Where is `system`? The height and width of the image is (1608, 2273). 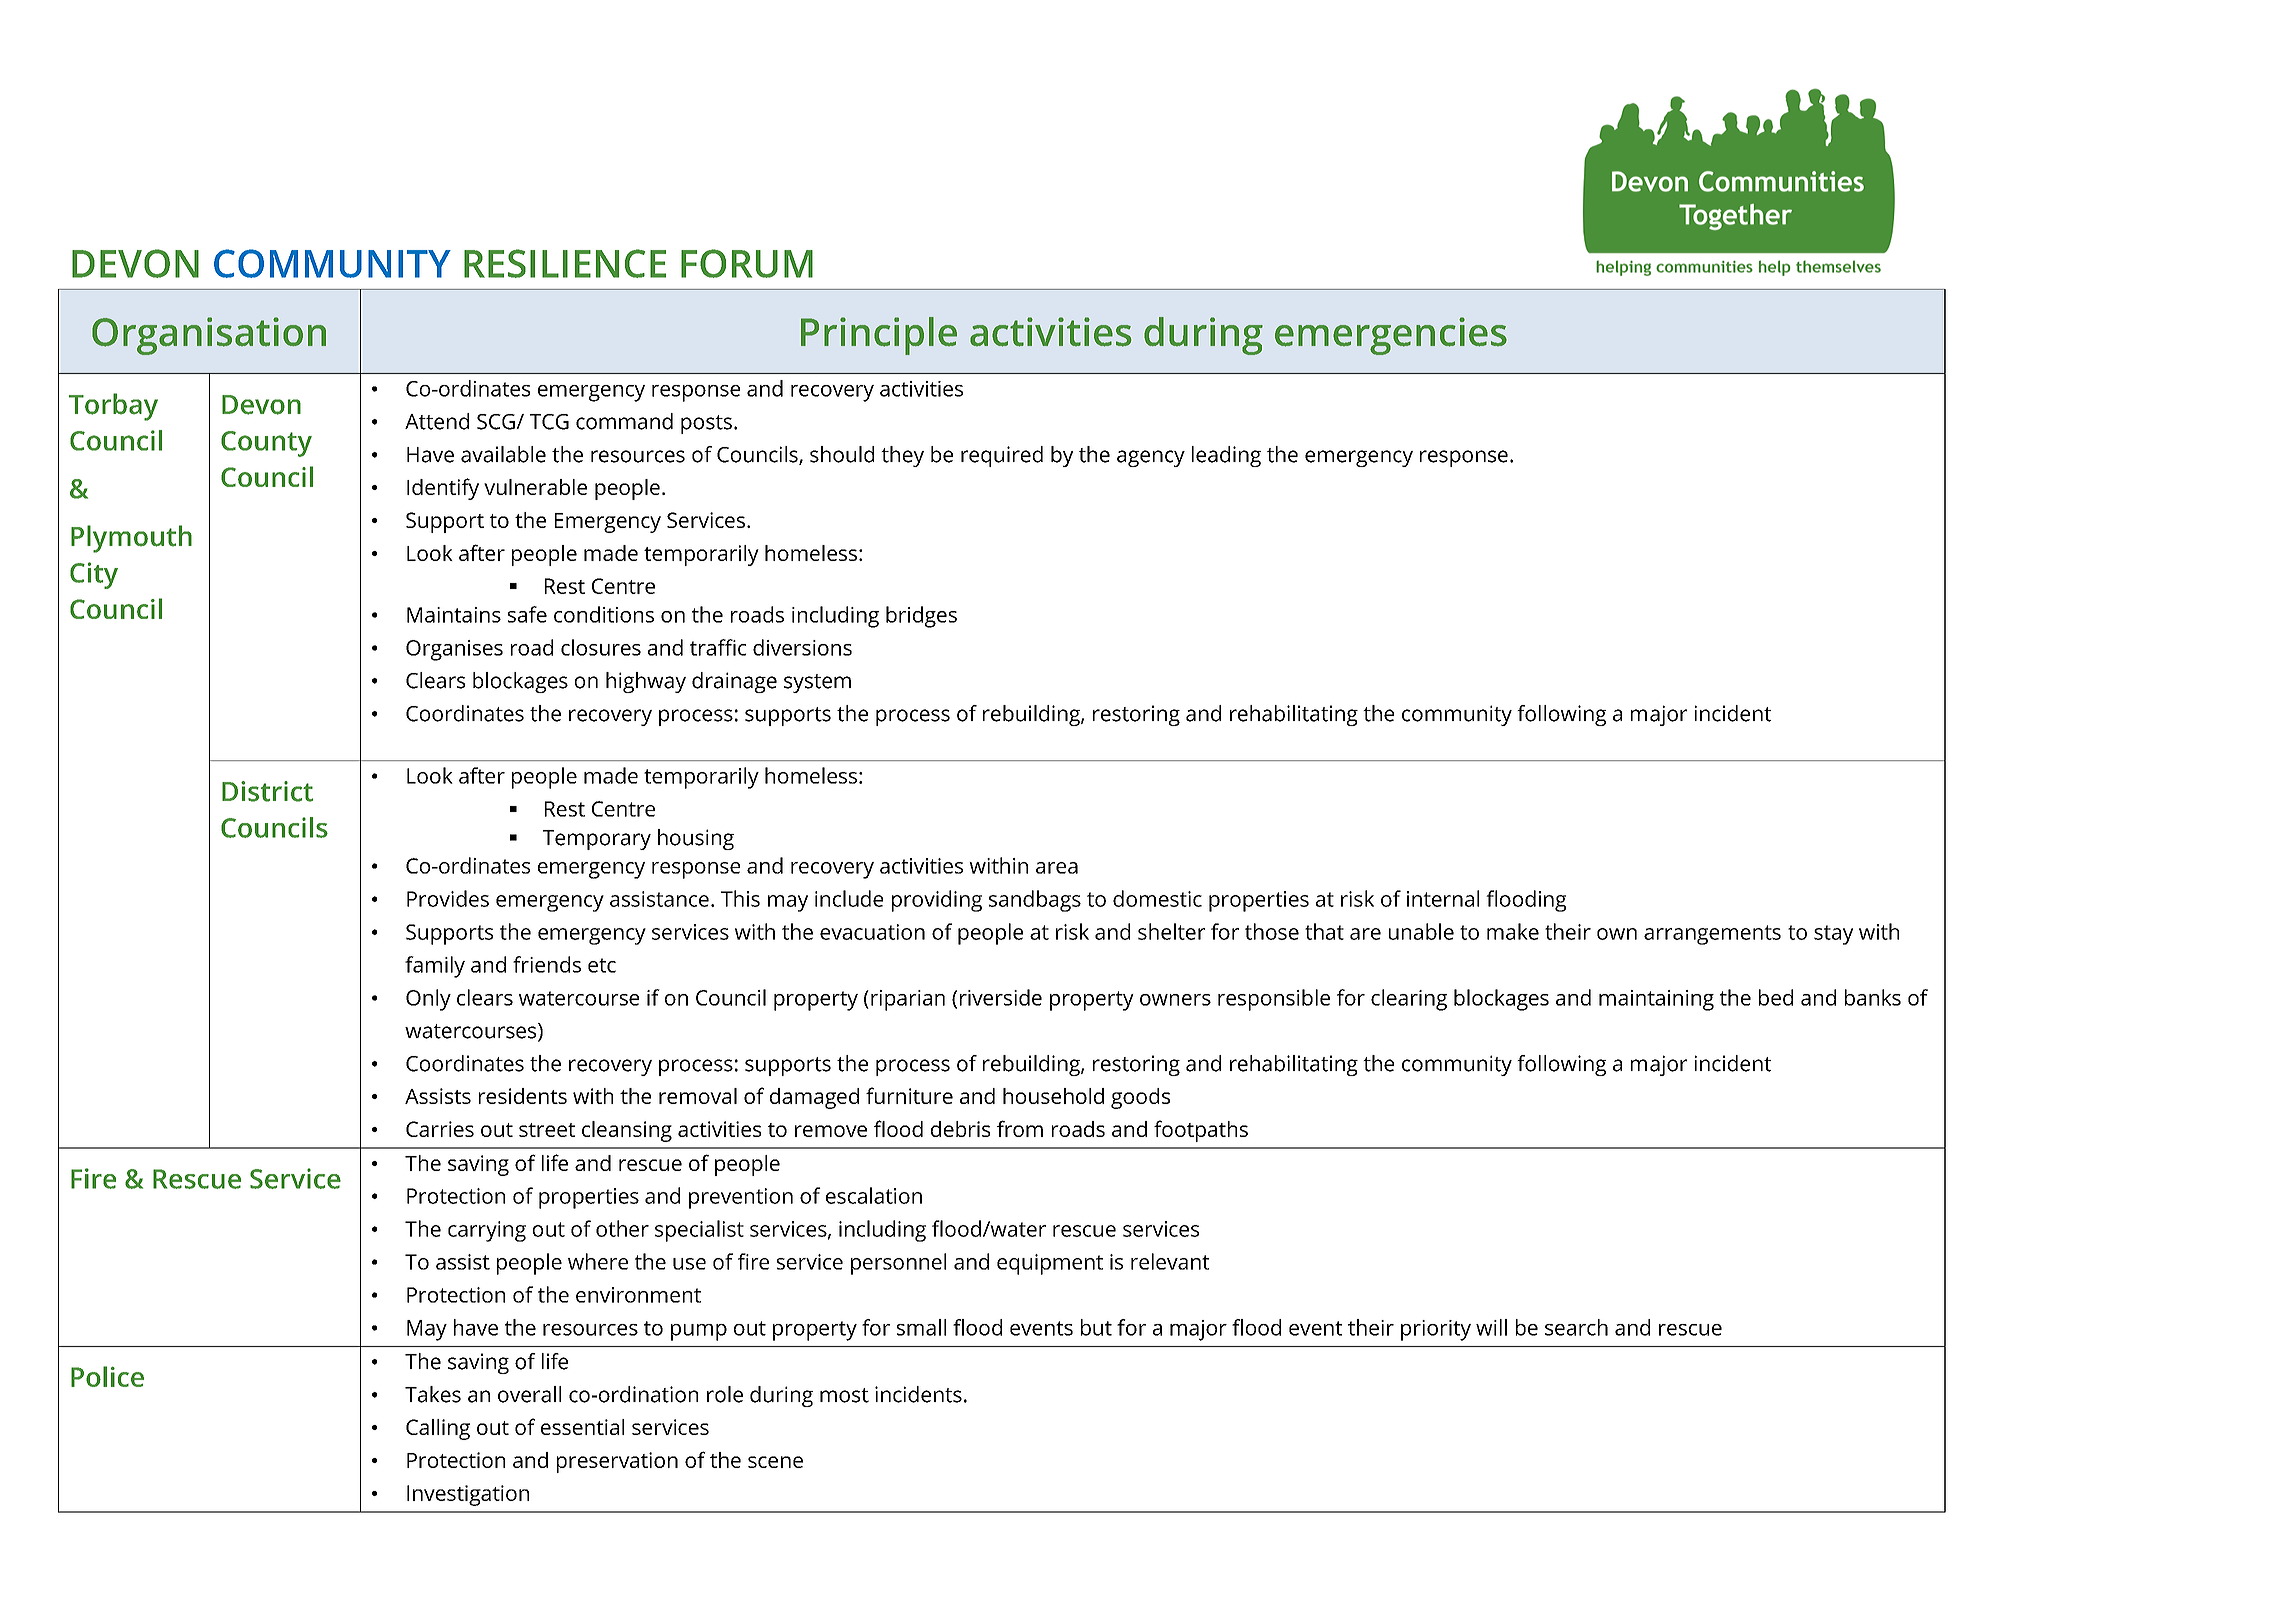 system is located at coordinates (817, 683).
